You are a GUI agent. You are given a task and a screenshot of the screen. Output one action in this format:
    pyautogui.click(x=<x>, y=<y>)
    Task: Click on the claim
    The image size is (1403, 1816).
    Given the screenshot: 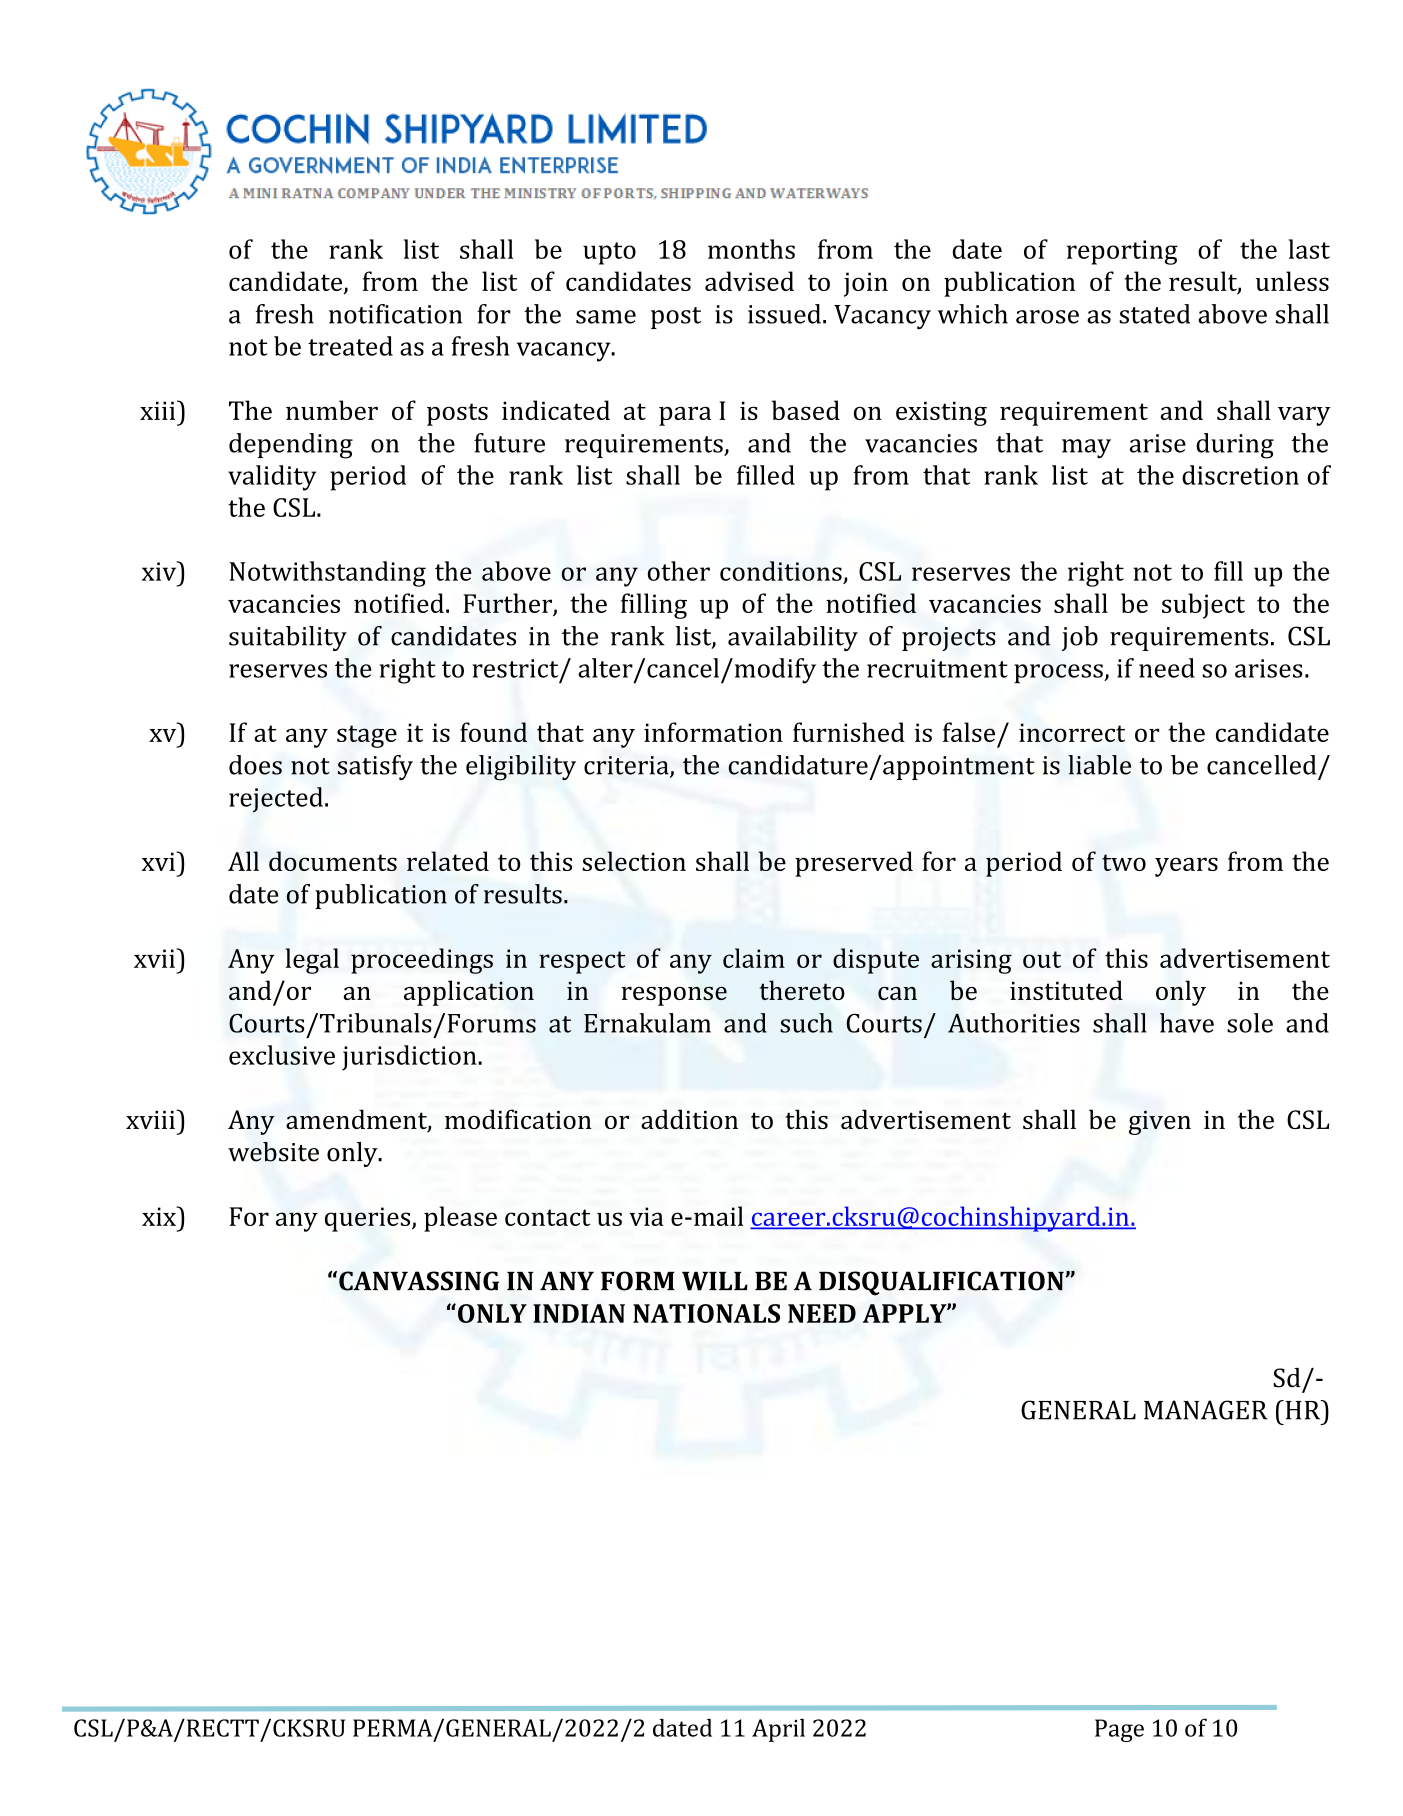 What is the action you would take?
    pyautogui.click(x=754, y=958)
